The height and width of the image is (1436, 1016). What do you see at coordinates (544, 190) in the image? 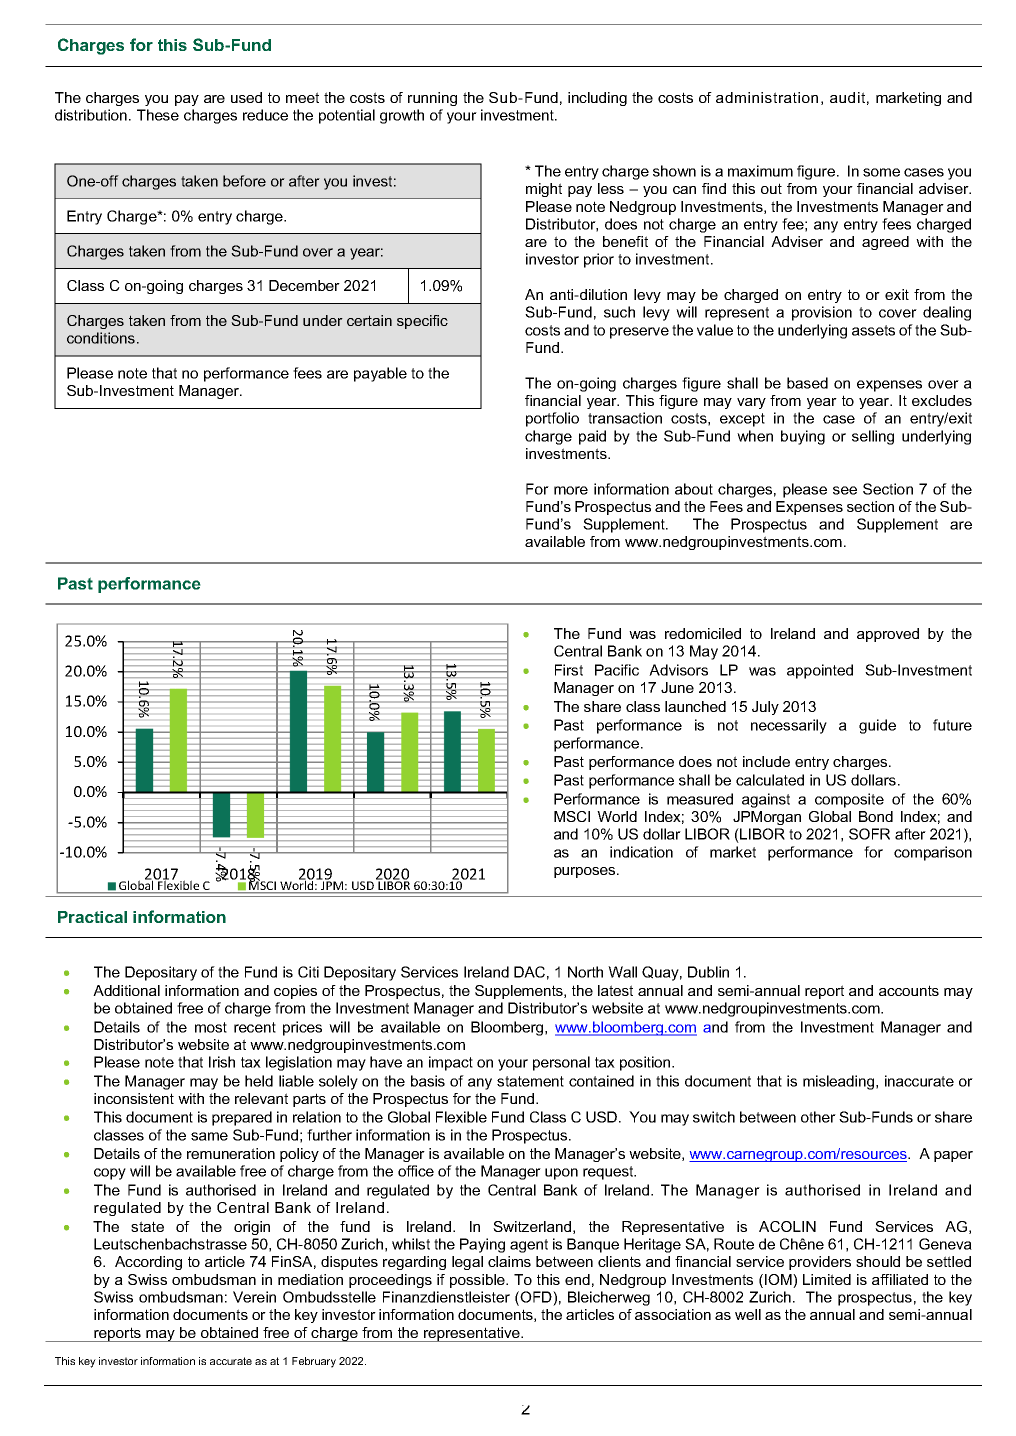
I see `might` at bounding box center [544, 190].
